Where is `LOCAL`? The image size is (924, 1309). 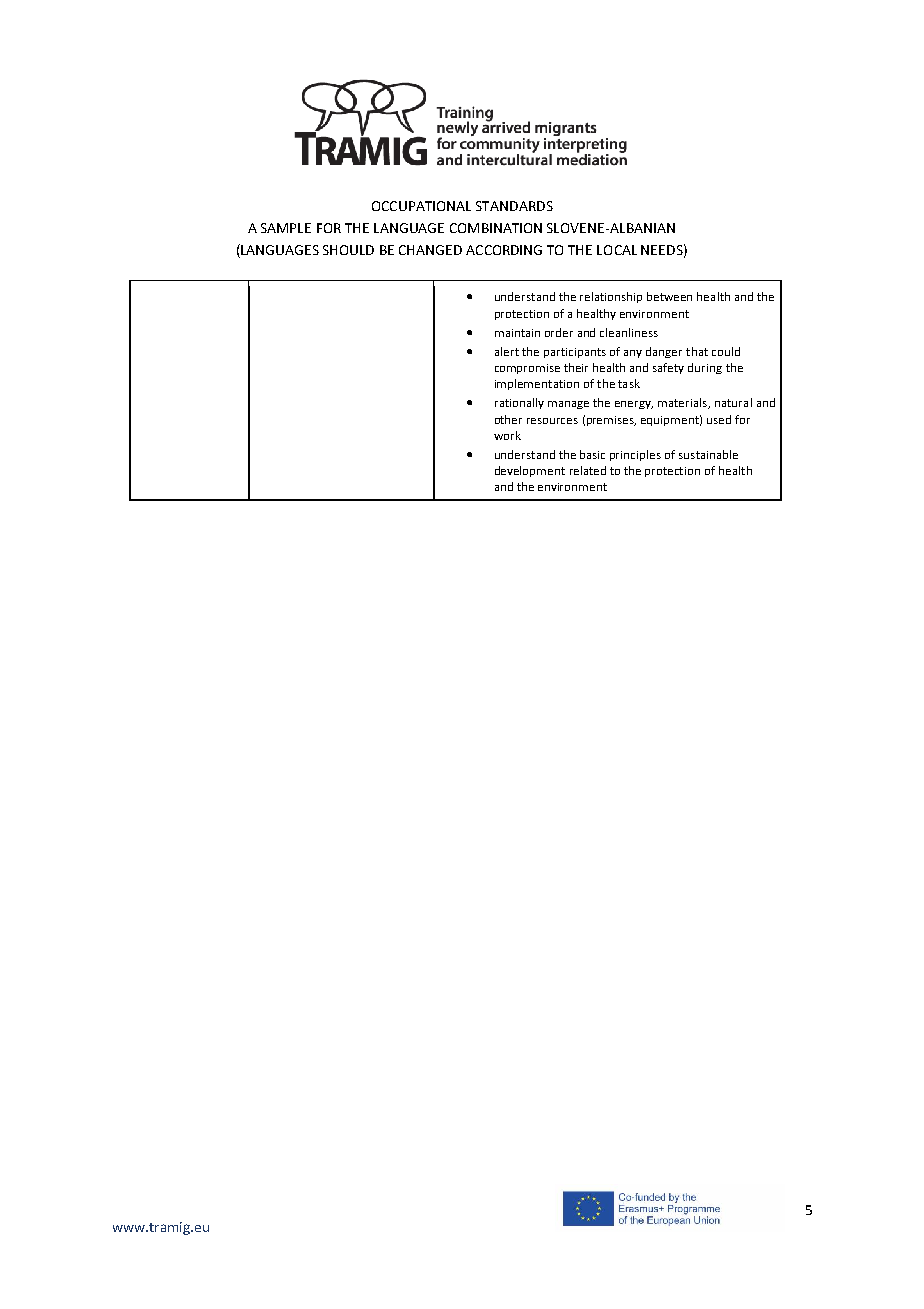 LOCAL is located at coordinates (617, 250).
